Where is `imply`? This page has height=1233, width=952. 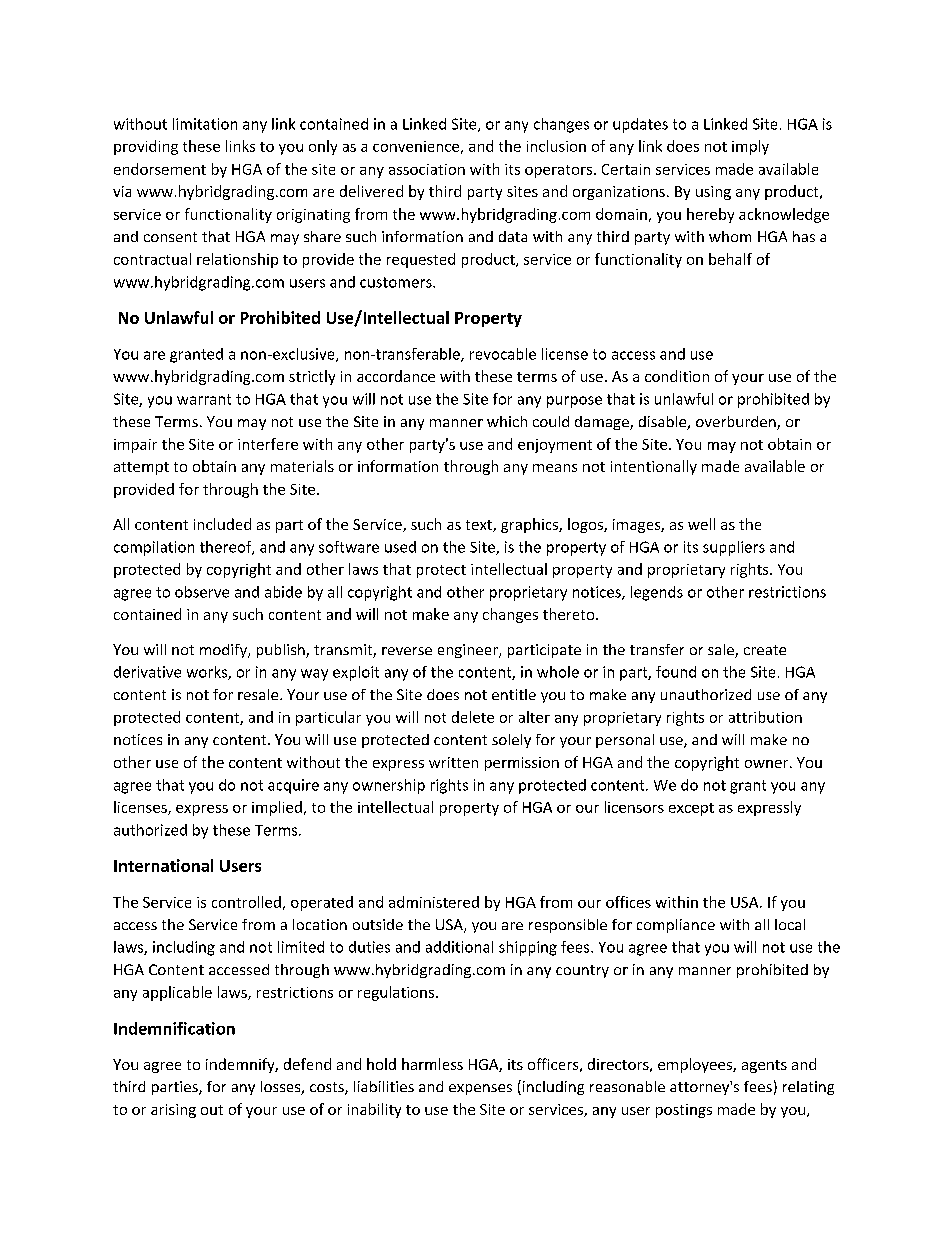 imply is located at coordinates (750, 147).
